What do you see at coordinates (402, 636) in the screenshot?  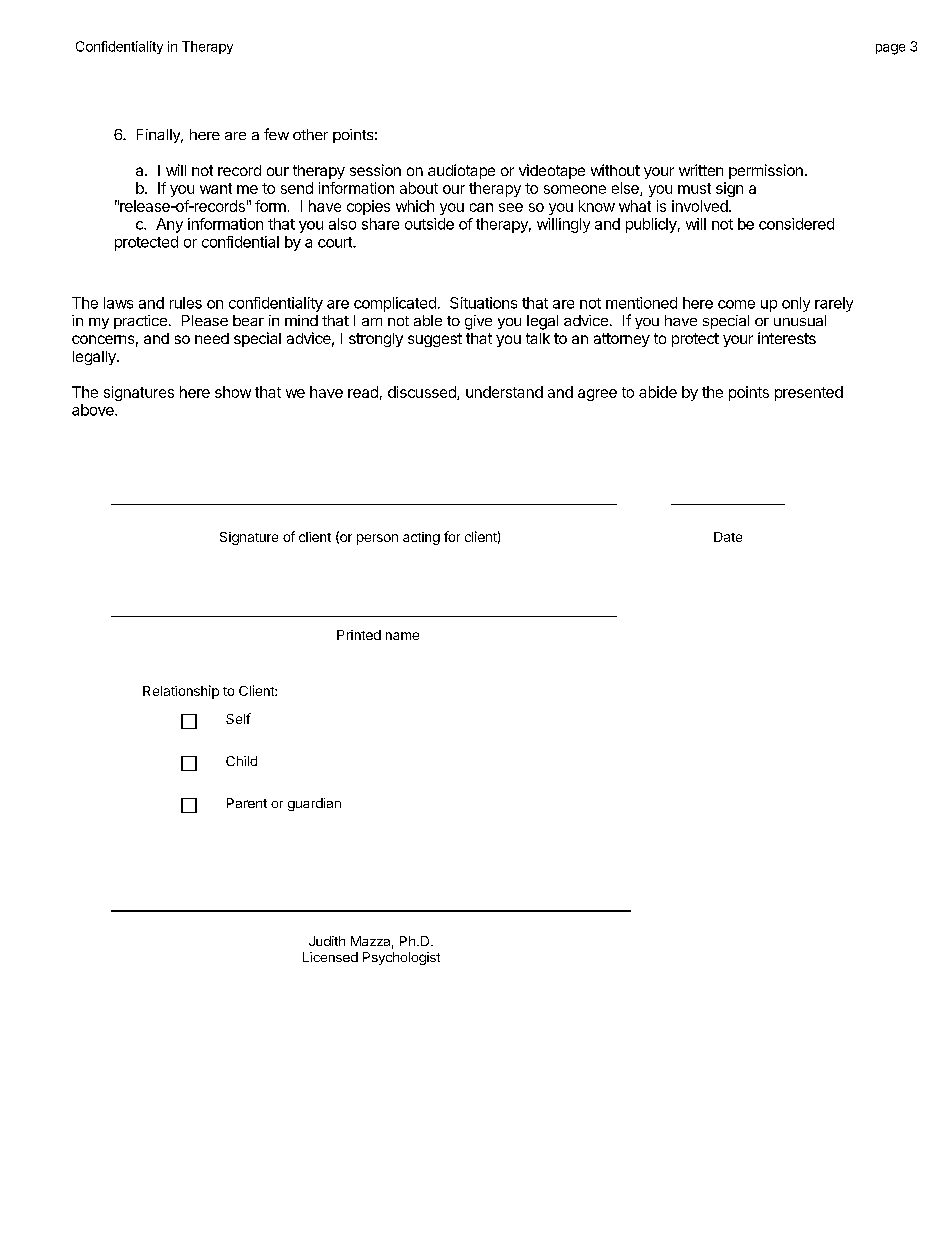 I see `name` at bounding box center [402, 636].
